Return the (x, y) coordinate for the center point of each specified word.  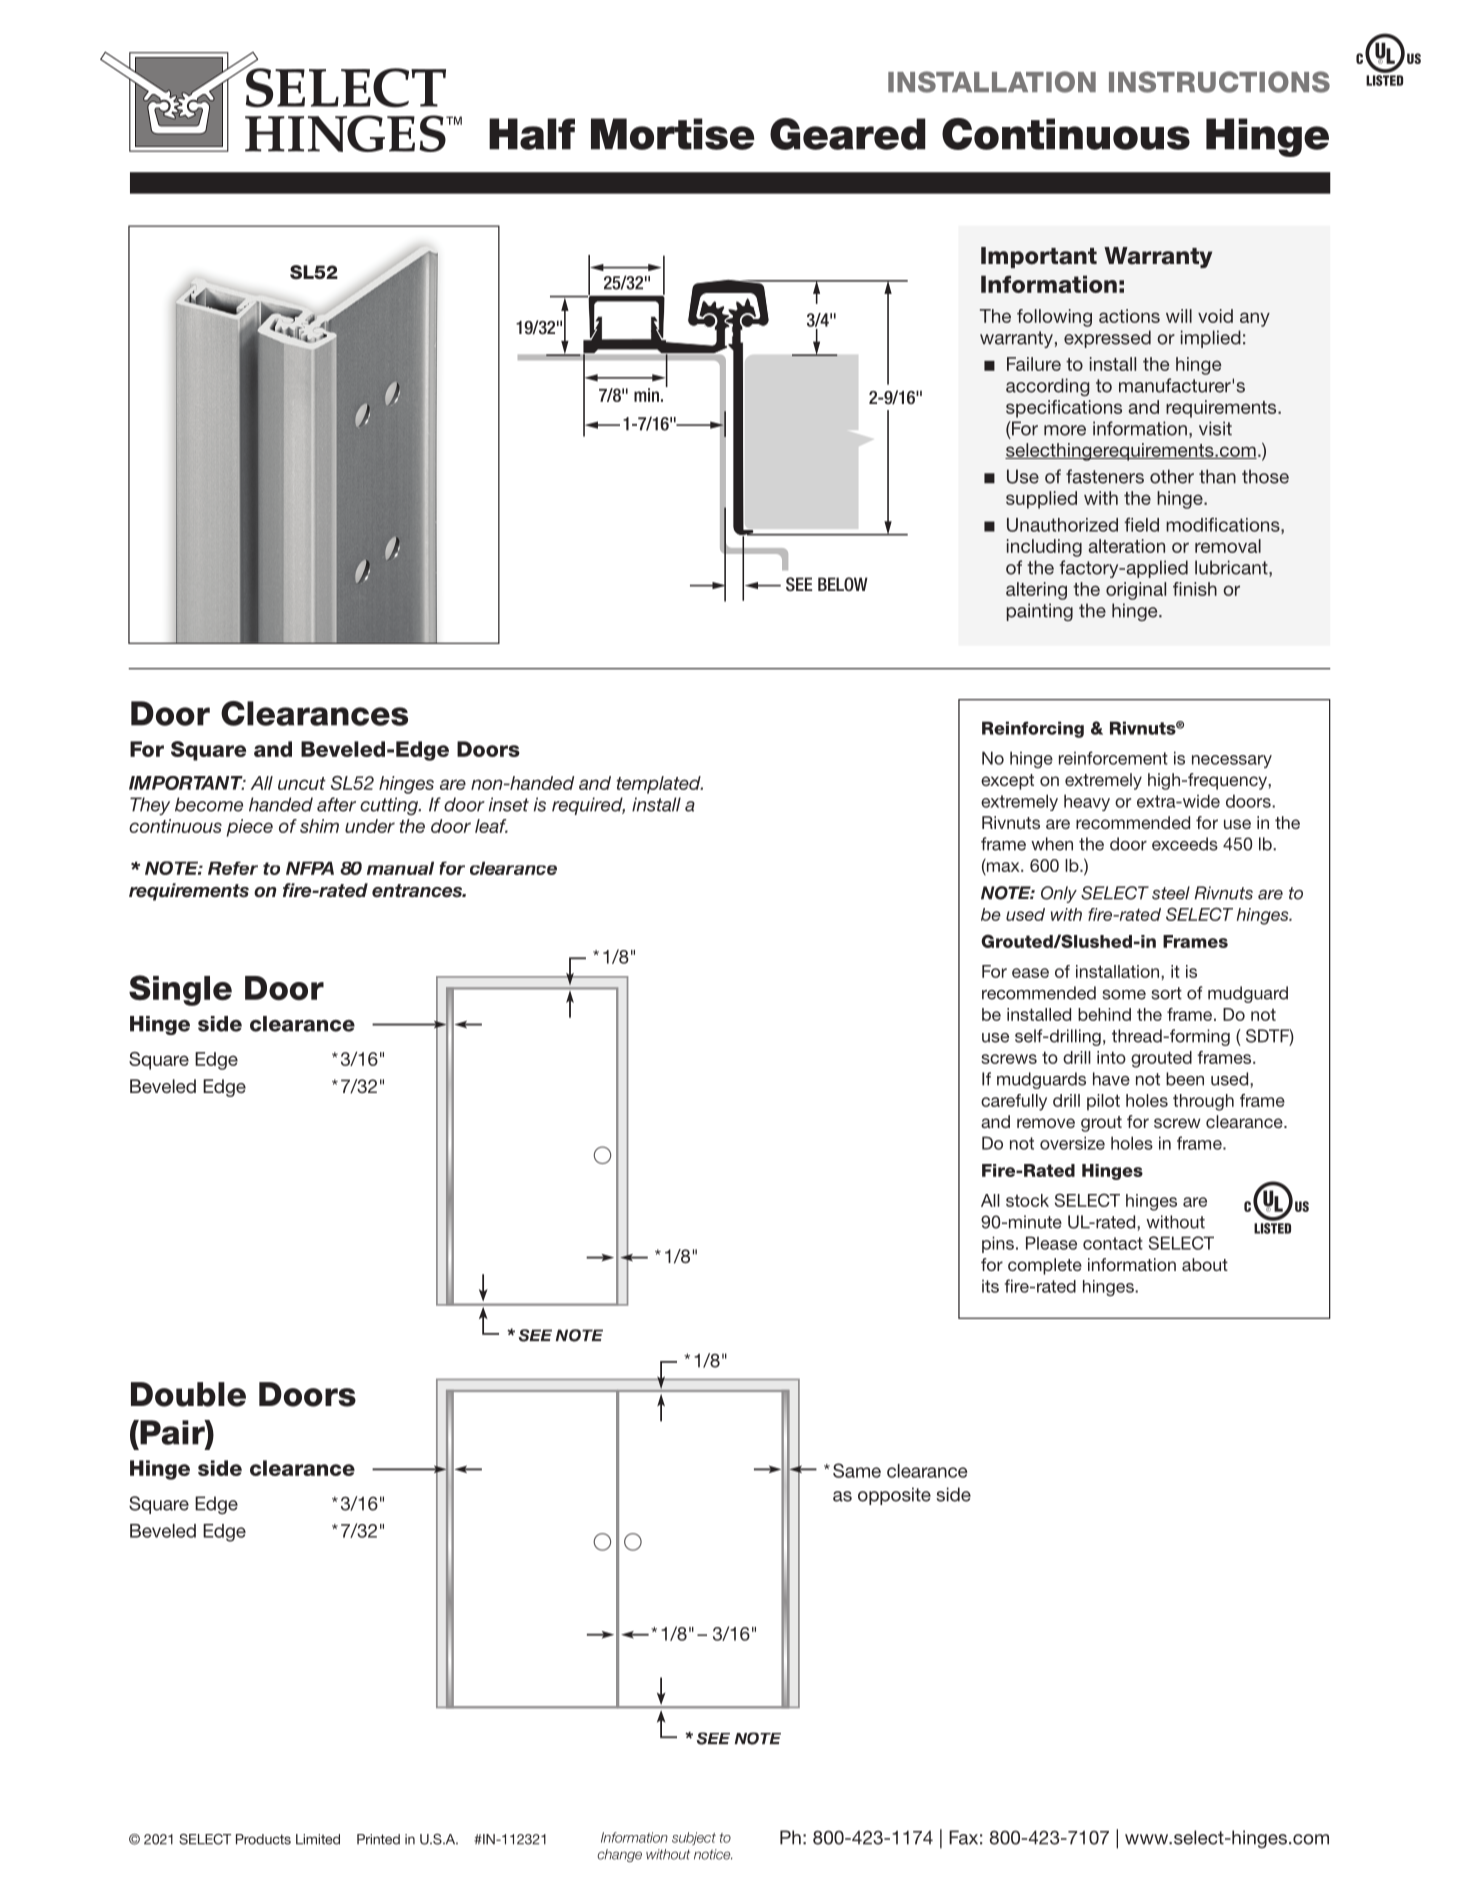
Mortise (673, 134)
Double (188, 1394)
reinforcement (1113, 758)
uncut (302, 783)
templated (660, 785)
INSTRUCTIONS (1219, 82)
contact (1113, 1243)
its (990, 1286)
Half (532, 134)
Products (263, 1839)
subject (694, 1838)
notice (713, 1854)
